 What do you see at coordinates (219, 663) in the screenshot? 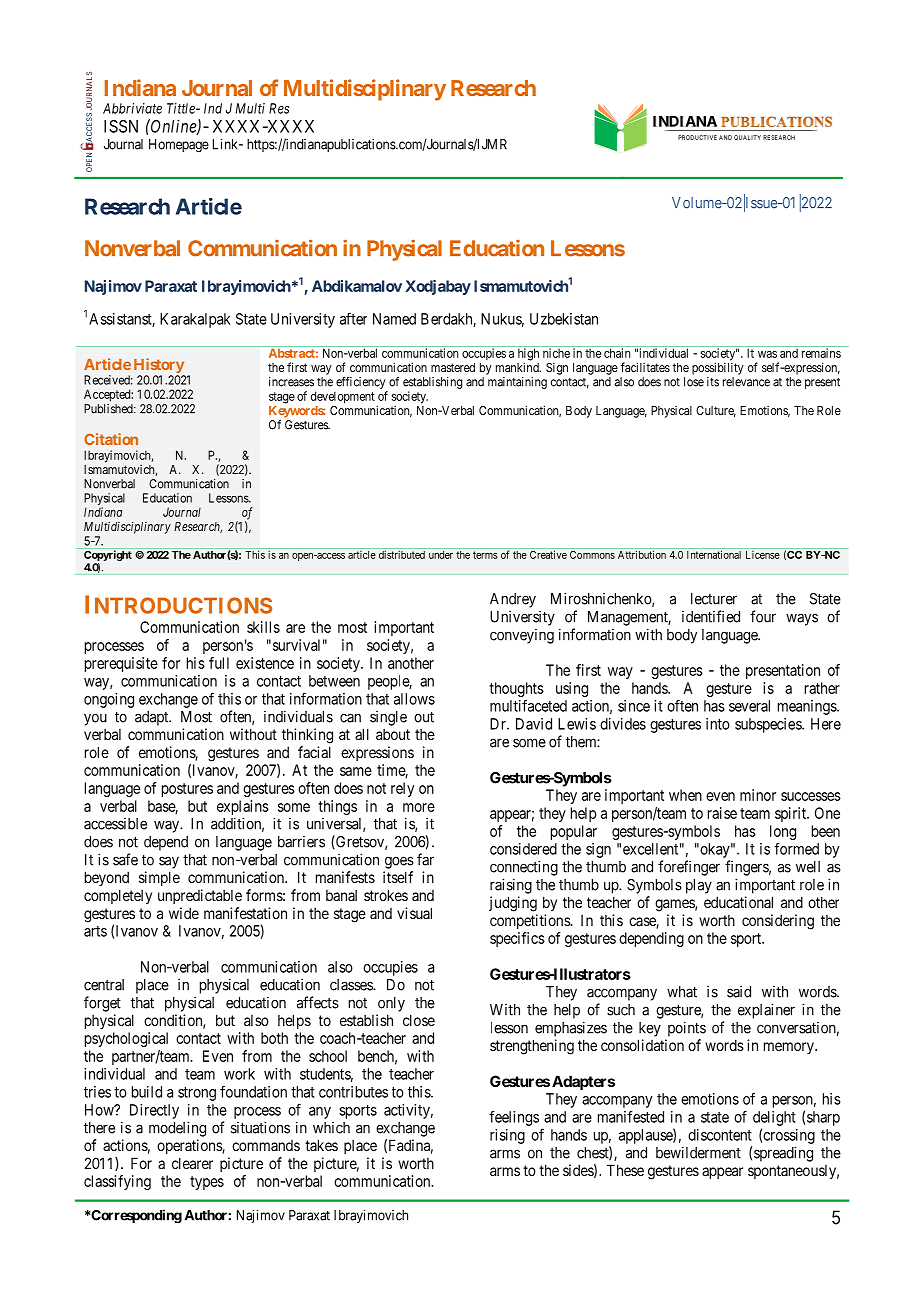
I see `full` at bounding box center [219, 663].
